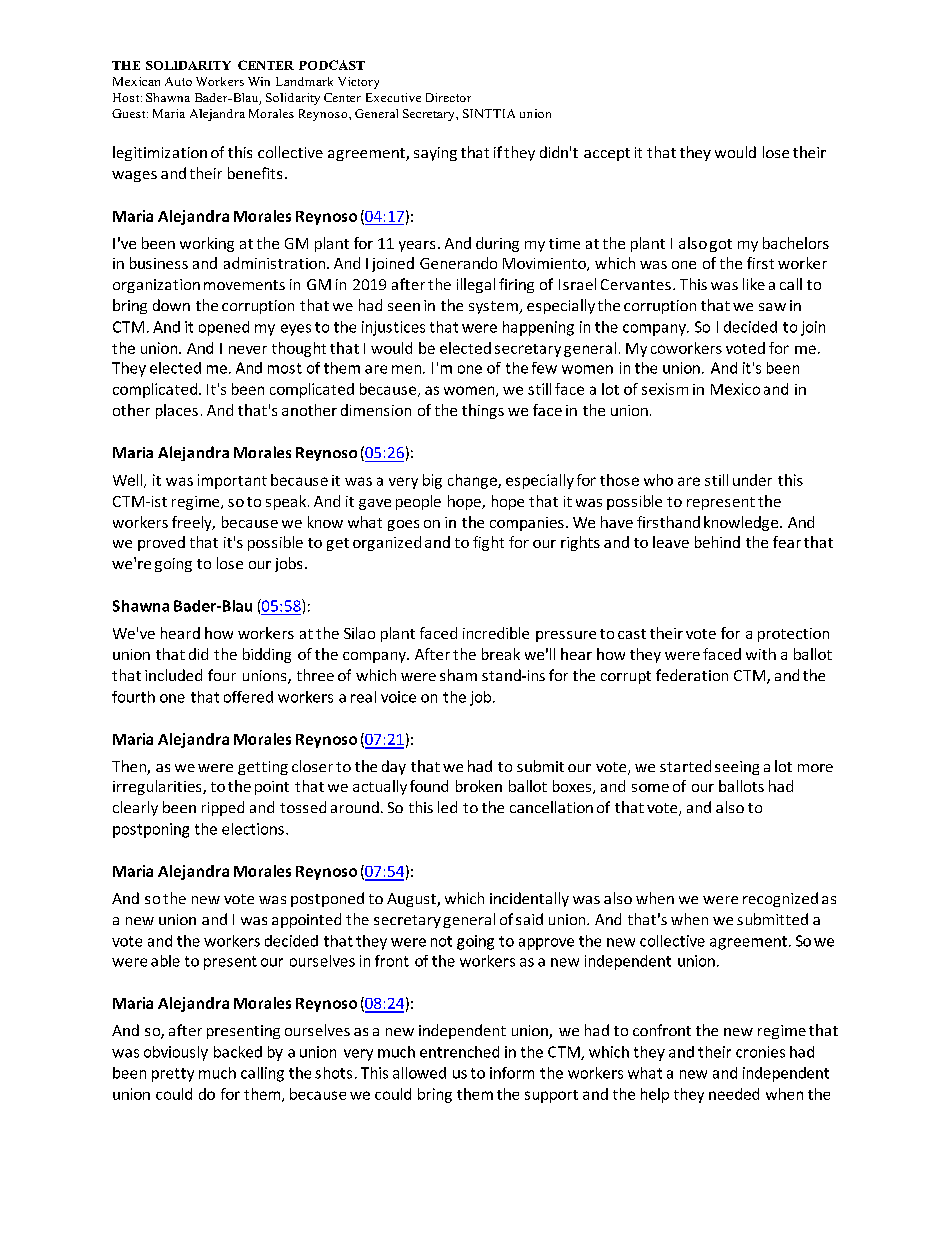 The height and width of the image is (1233, 952). What do you see at coordinates (479, 786) in the image?
I see `broken` at bounding box center [479, 786].
